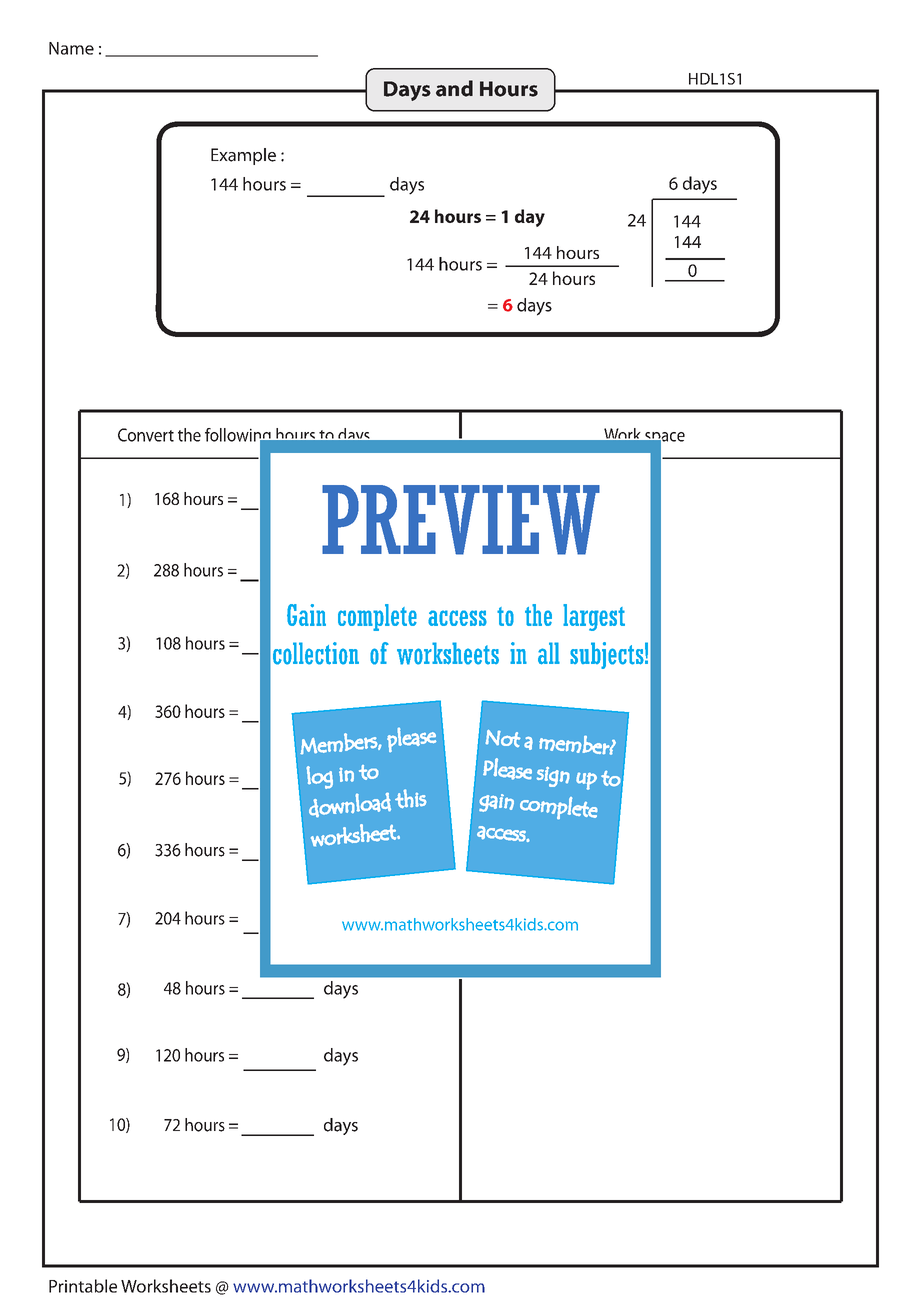 The height and width of the screenshot is (1308, 924). I want to click on Printable, so click(83, 1286).
